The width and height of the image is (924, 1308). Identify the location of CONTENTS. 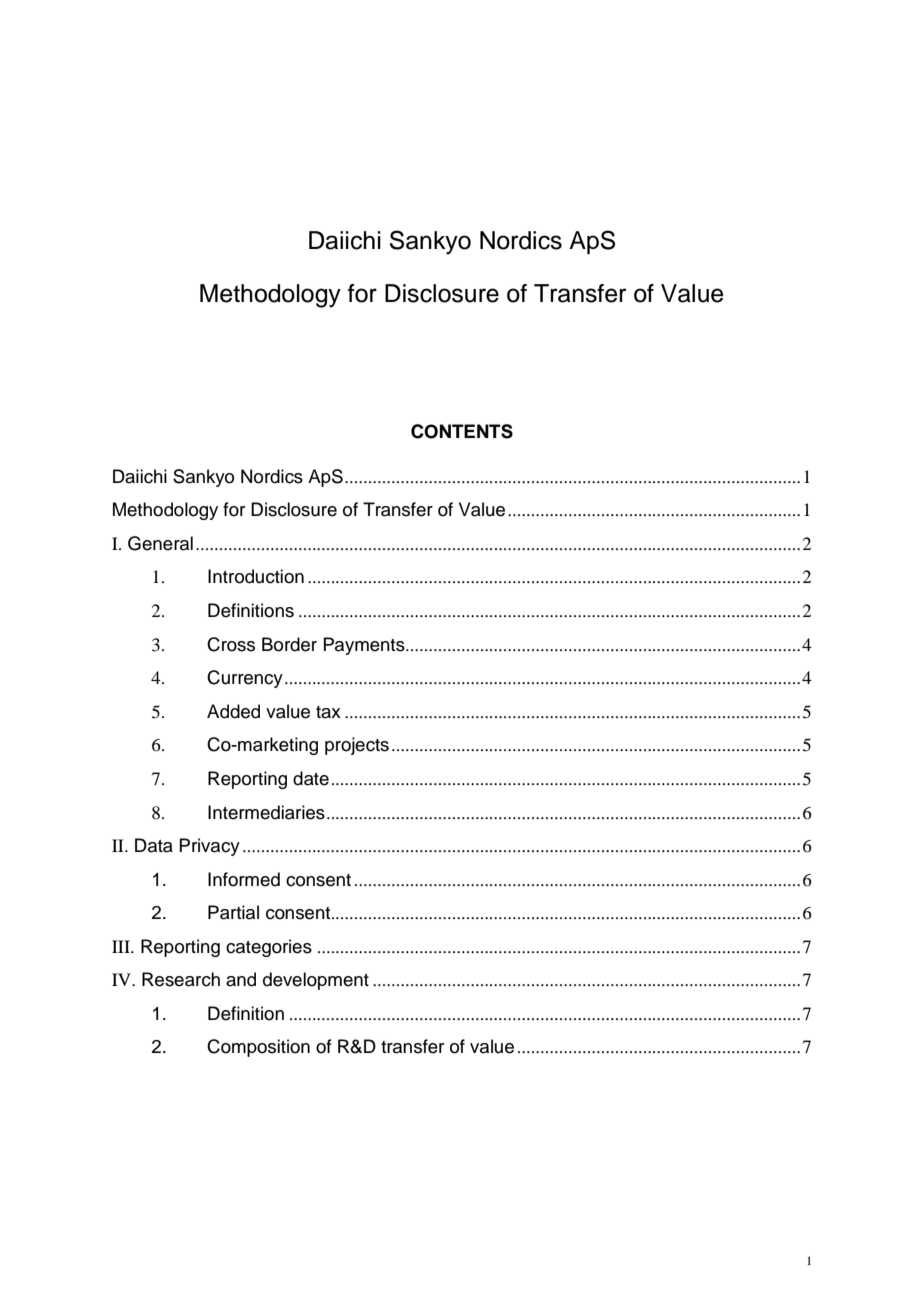
(462, 431).
